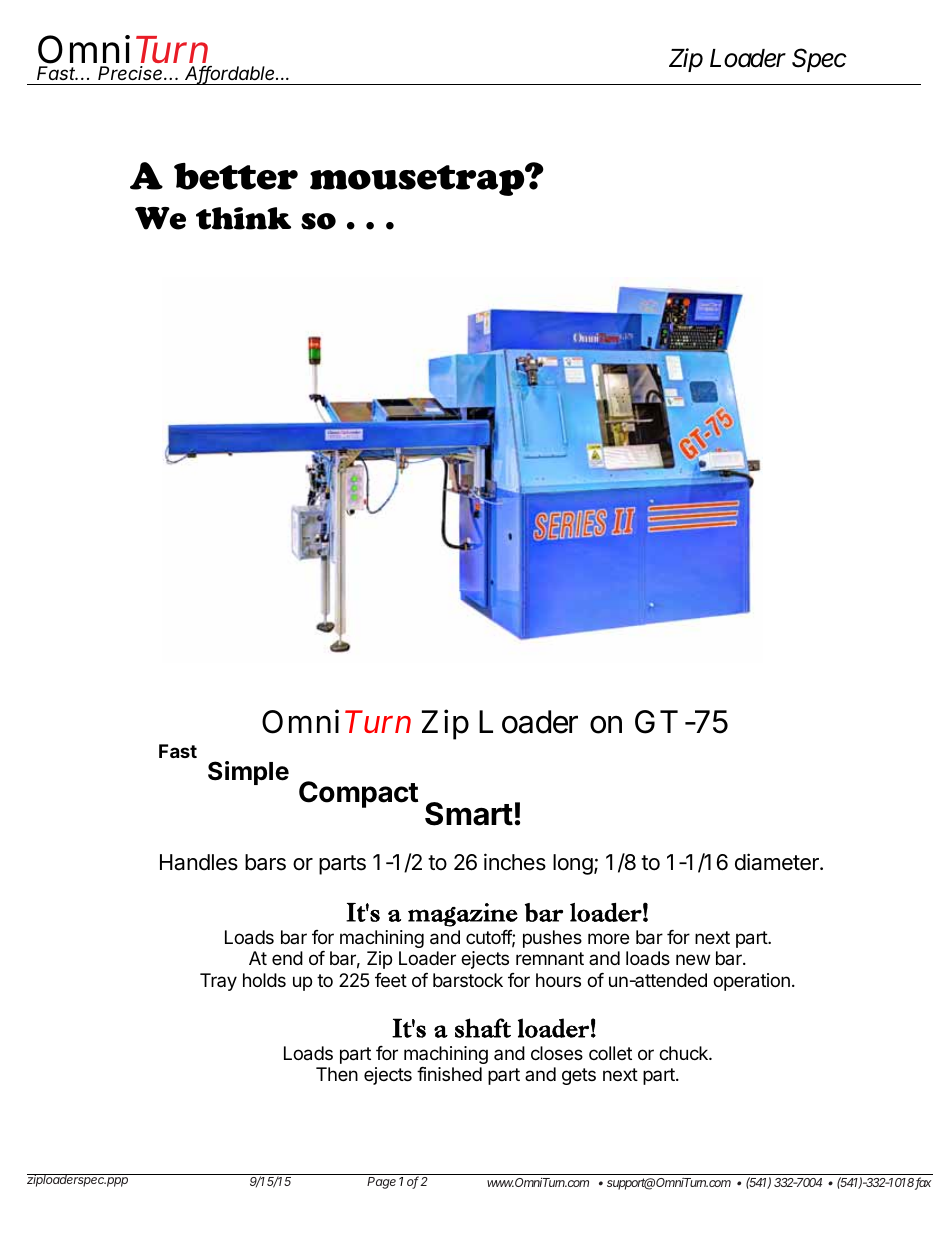  I want to click on Handles, so click(199, 862).
